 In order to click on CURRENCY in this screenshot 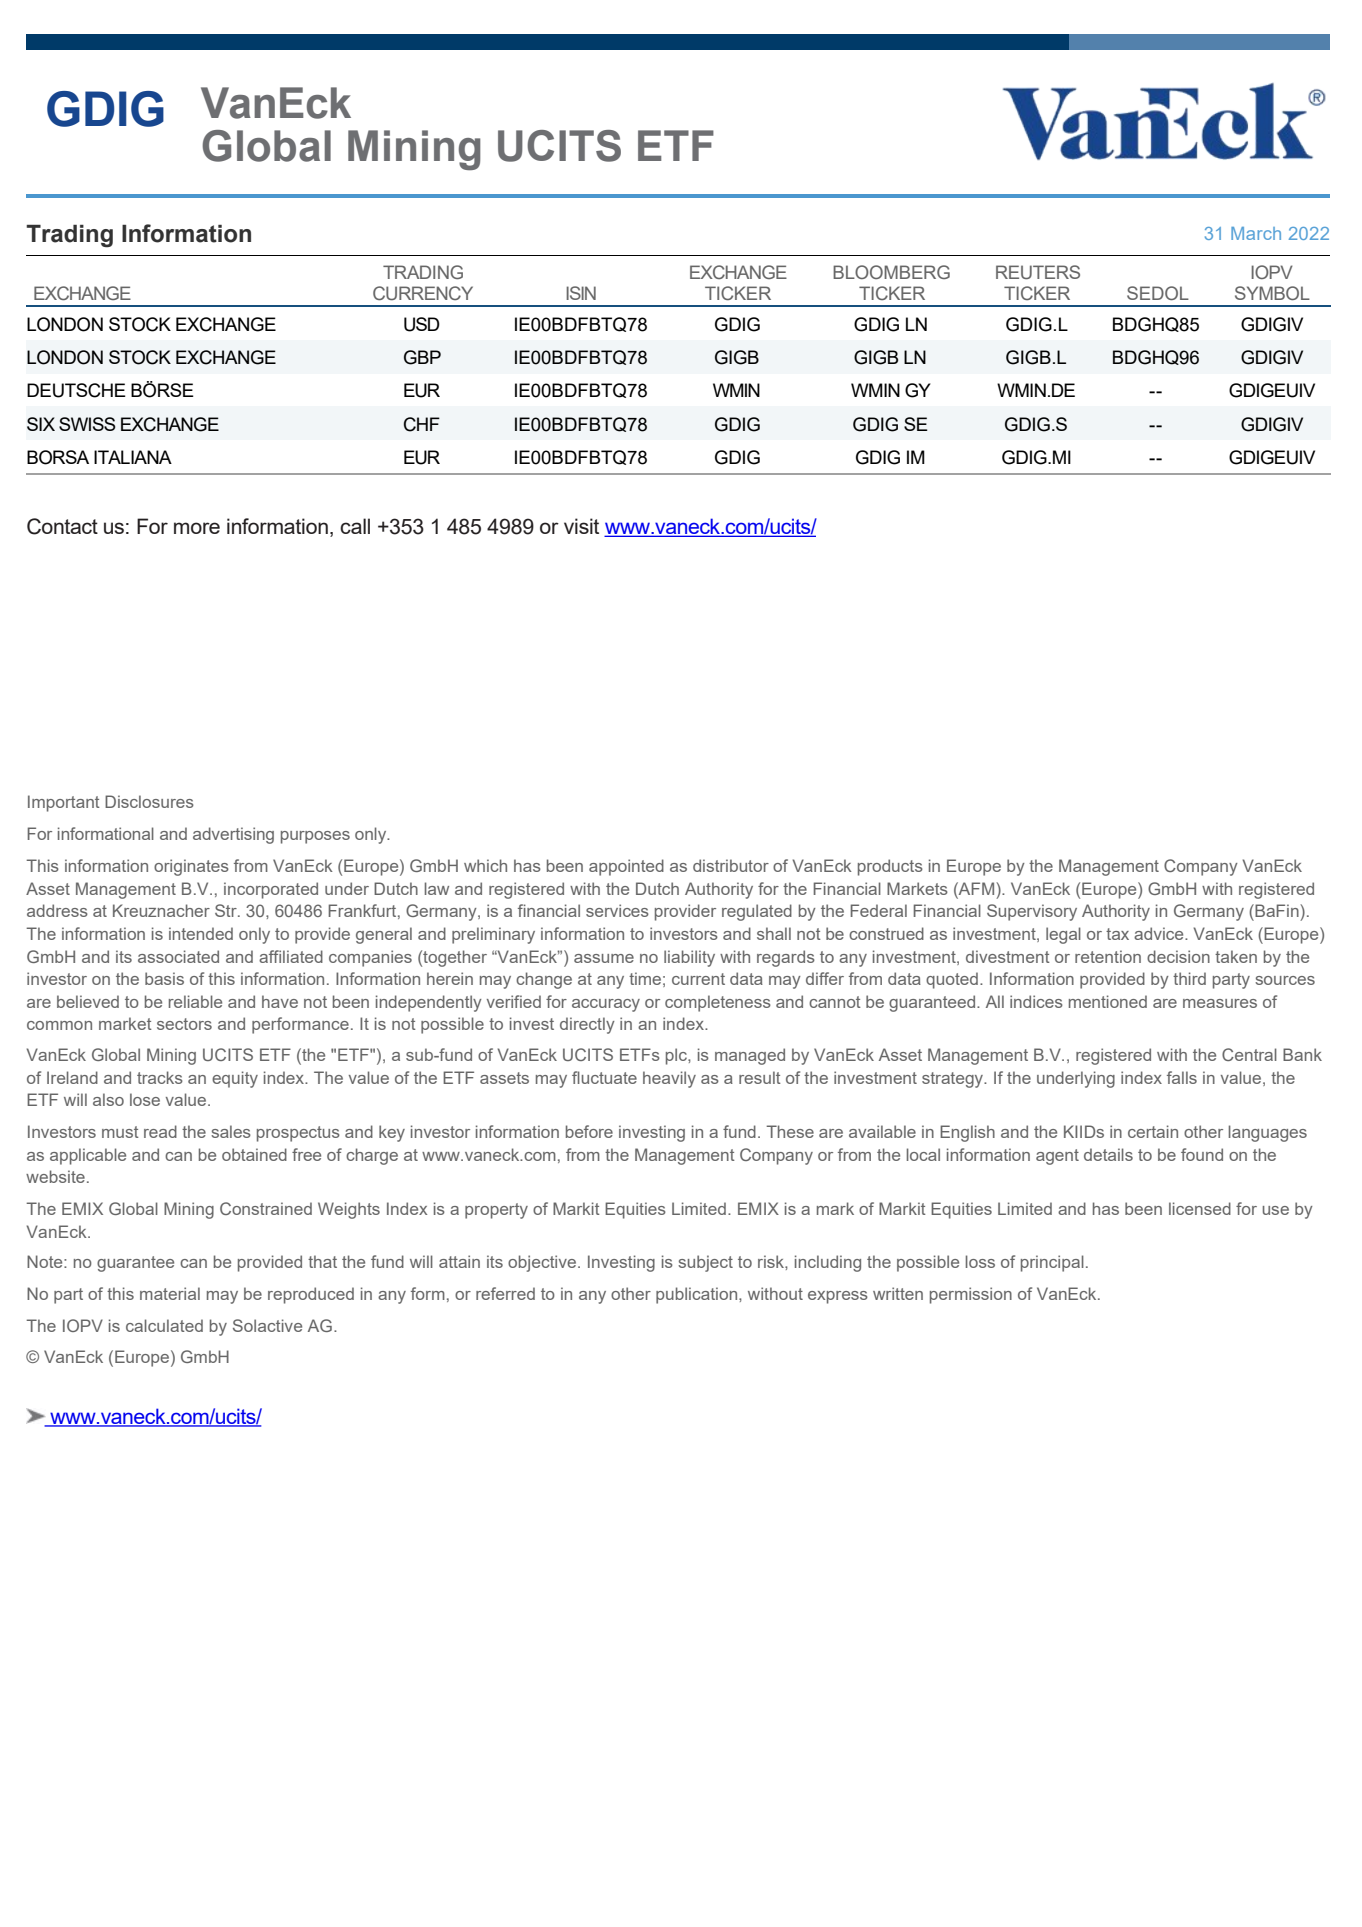, I will do `click(423, 293)`.
